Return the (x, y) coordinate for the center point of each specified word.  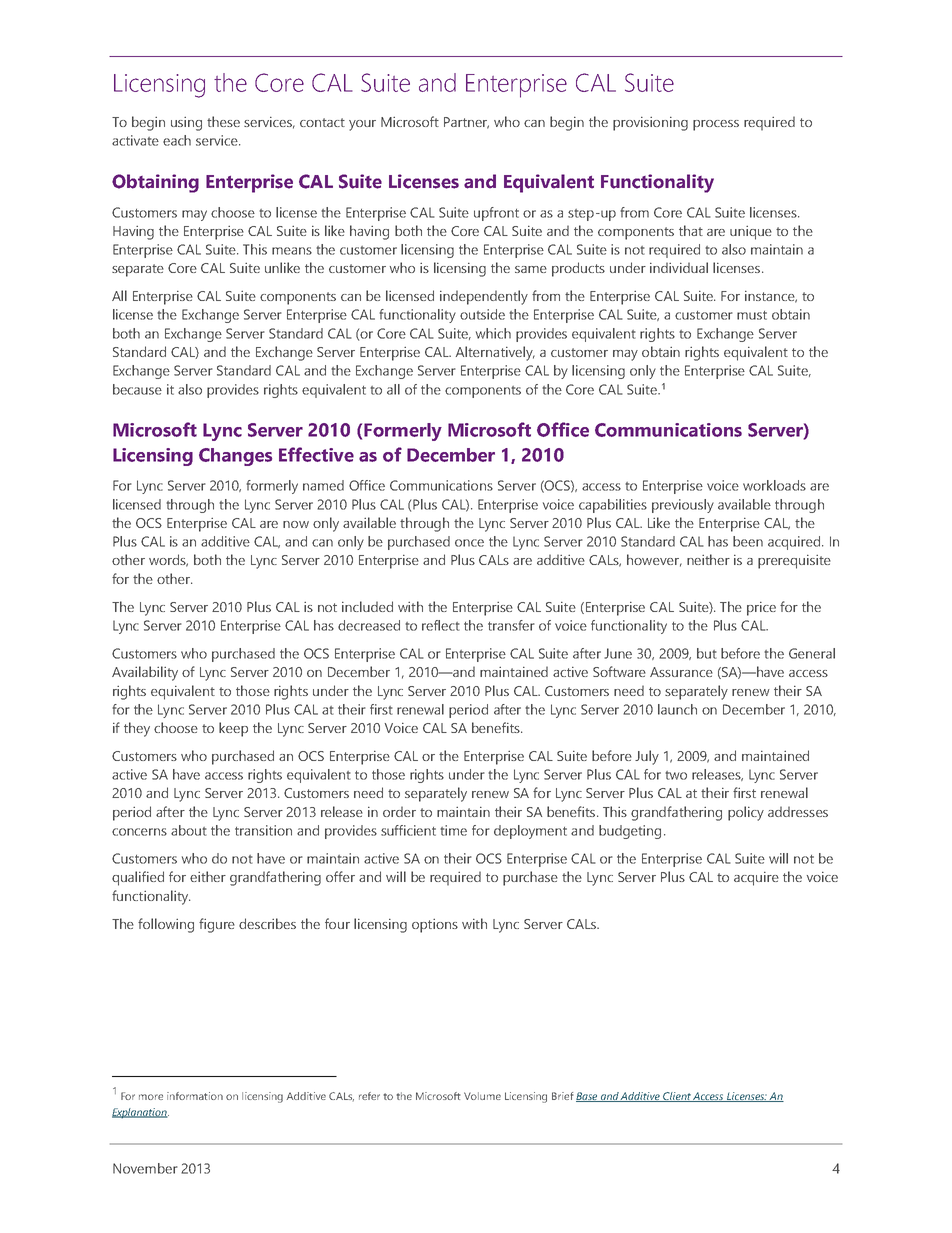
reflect (441, 625)
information (195, 1096)
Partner (466, 123)
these (223, 121)
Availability (145, 673)
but (707, 653)
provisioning (650, 124)
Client (676, 1097)
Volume (482, 1096)
